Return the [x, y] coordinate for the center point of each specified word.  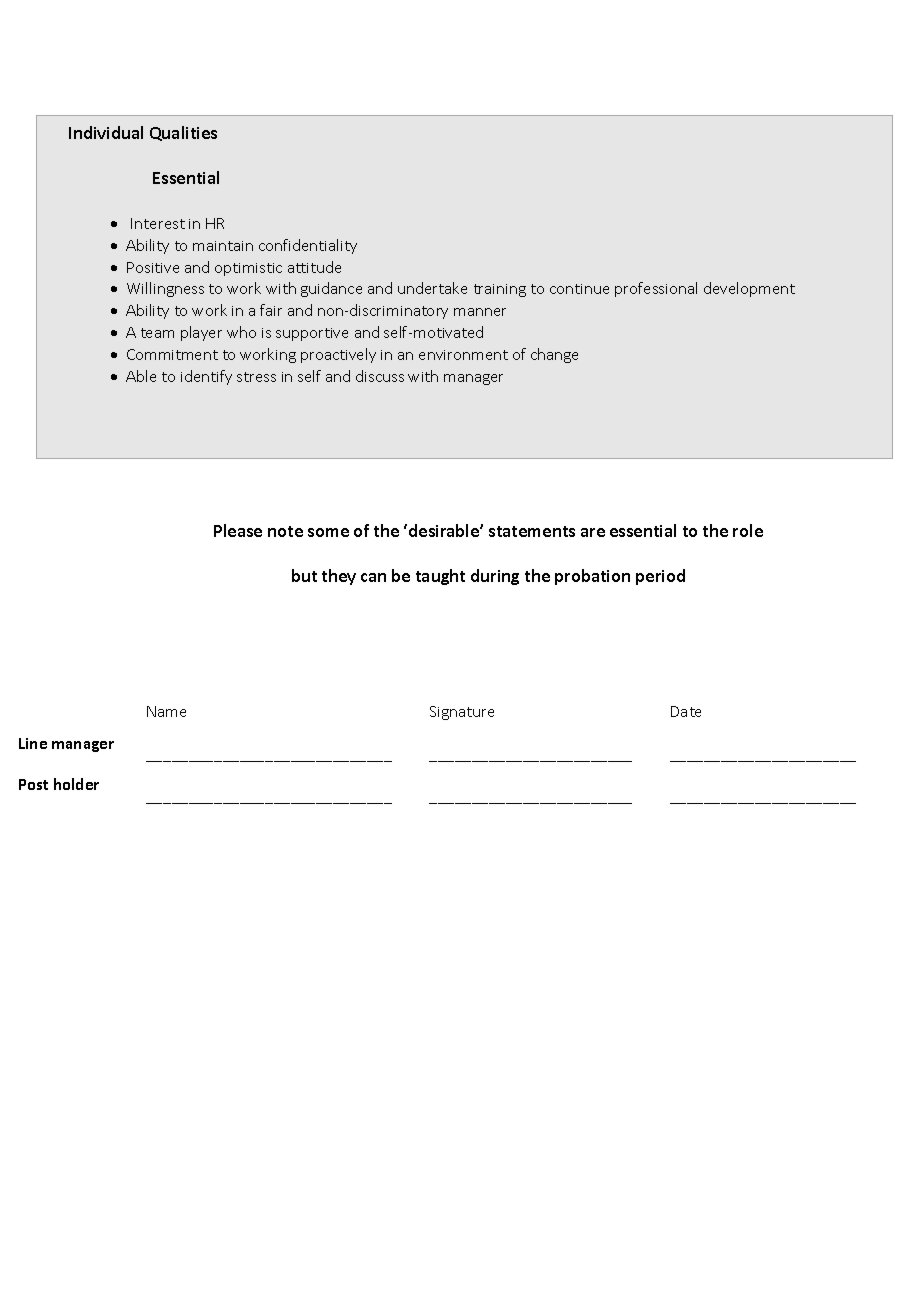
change [554, 355]
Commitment [172, 354]
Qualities [183, 133]
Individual [106, 132]
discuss [380, 376]
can [373, 577]
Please [238, 530]
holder [76, 784]
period [660, 577]
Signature [462, 713]
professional [656, 289]
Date [686, 711]
